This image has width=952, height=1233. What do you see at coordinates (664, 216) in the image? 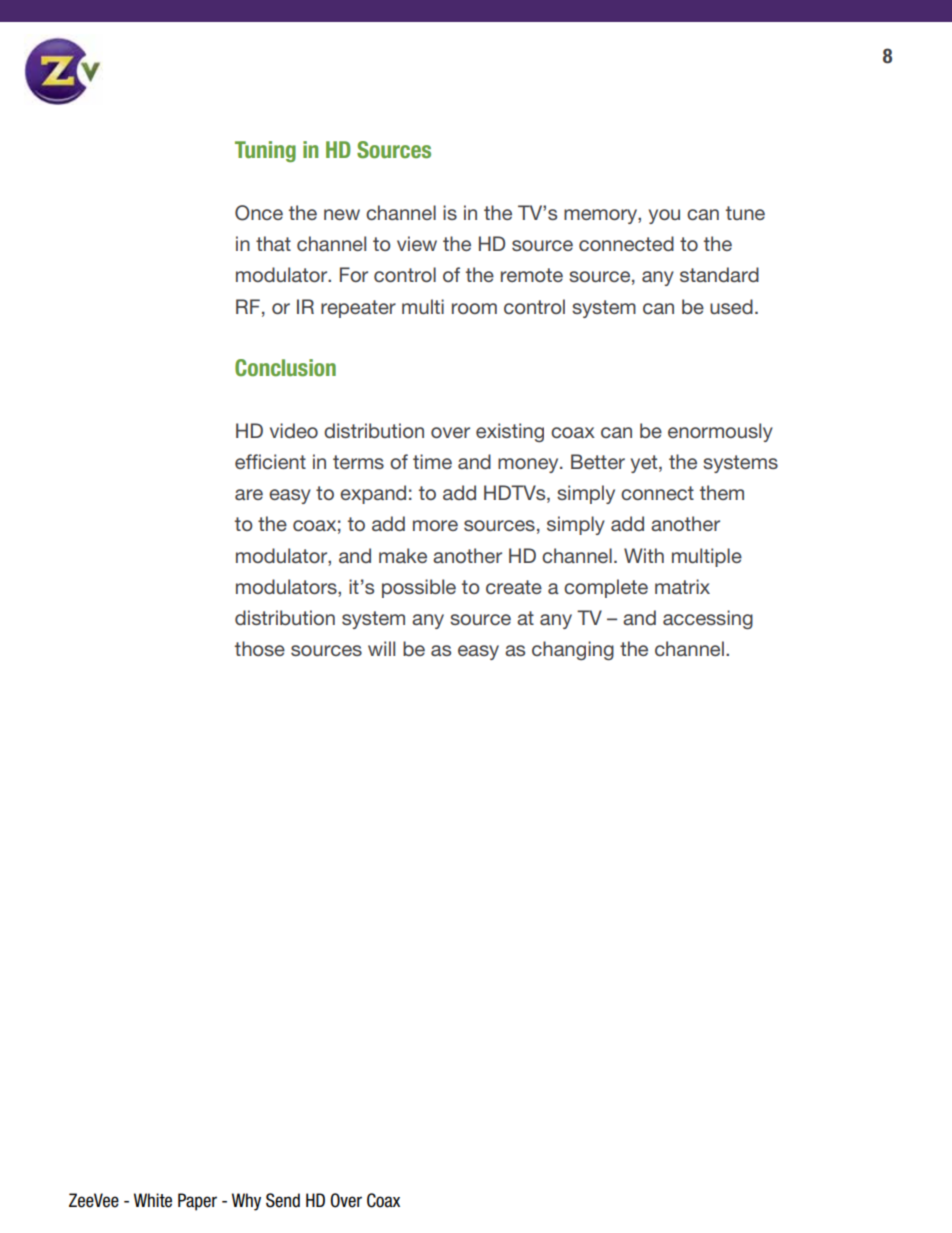
I see `you` at bounding box center [664, 216].
